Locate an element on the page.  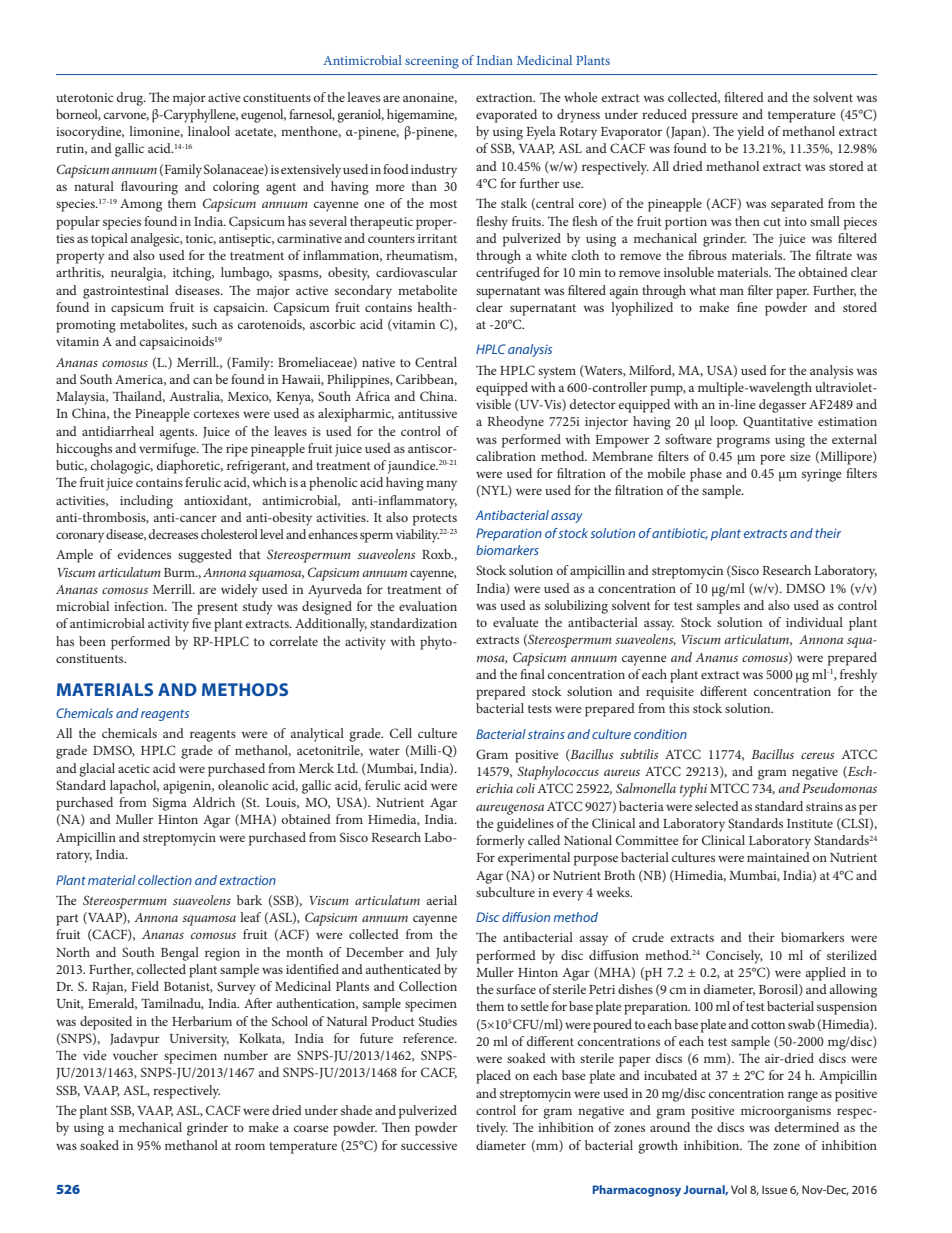
evaluation is located at coordinates (428, 606).
